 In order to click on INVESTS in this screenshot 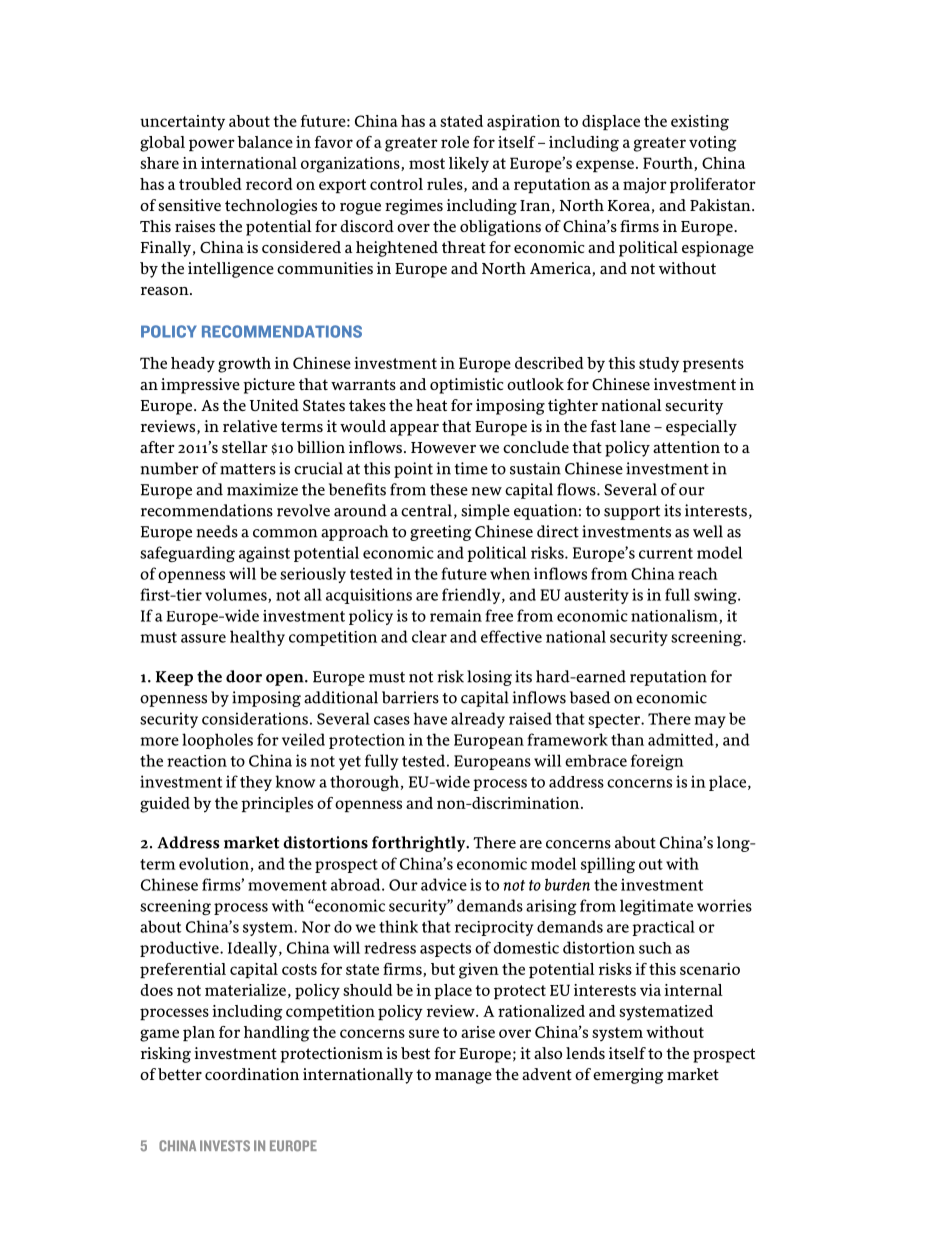, I will do `click(225, 1146)`.
